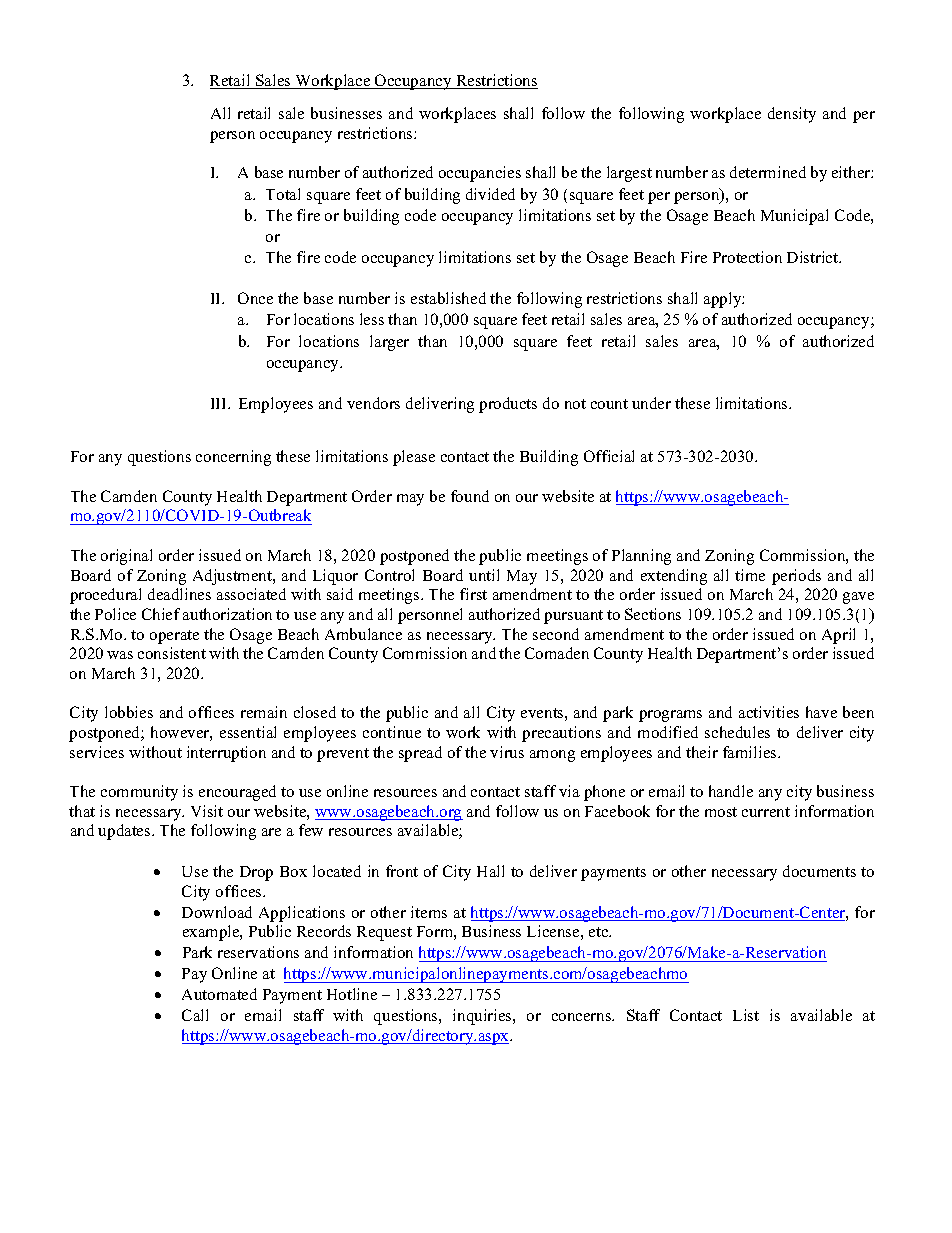 The width and height of the page is (952, 1233). Describe the element at coordinates (508, 405) in the page. I see `products` at that location.
